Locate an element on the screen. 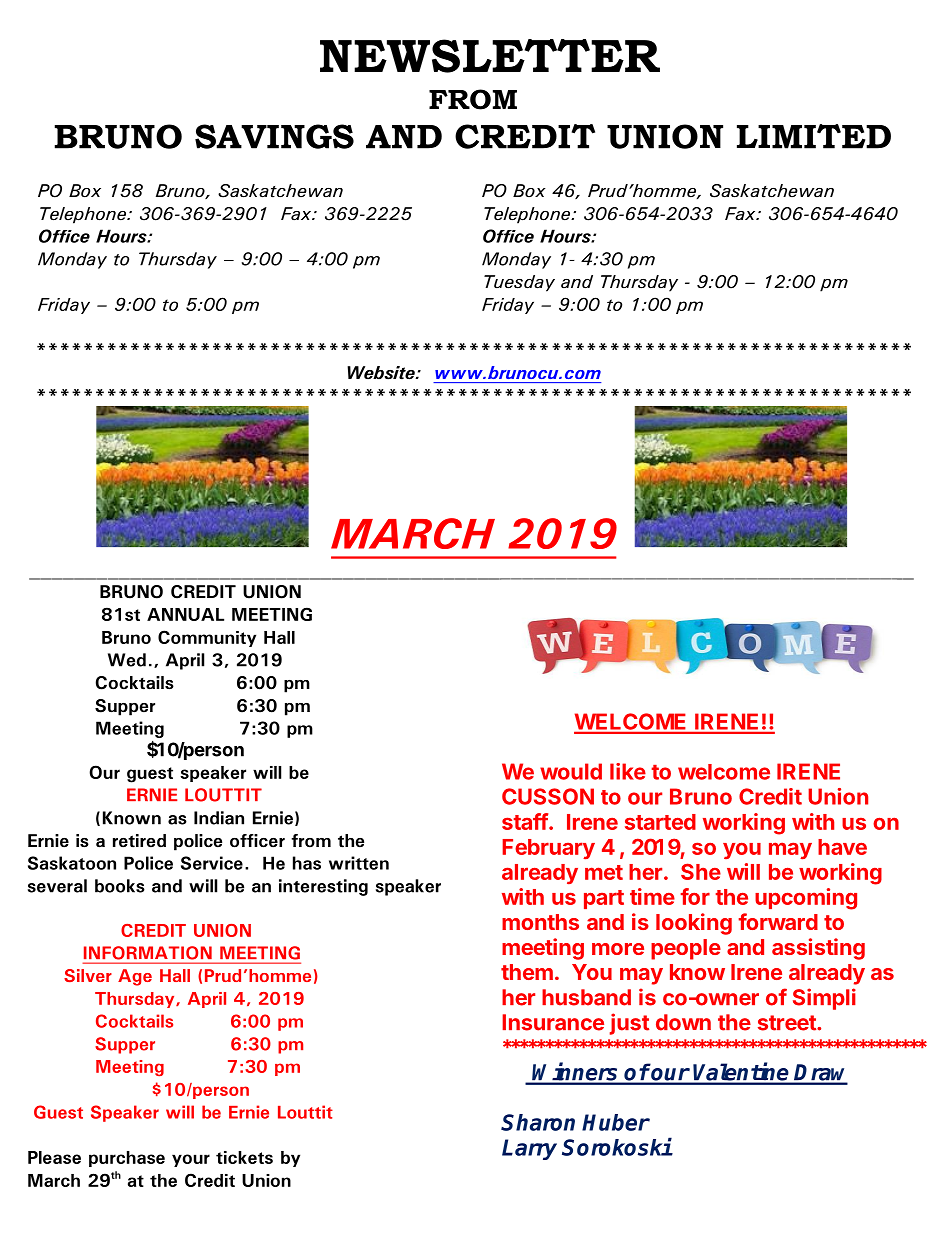 Image resolution: width=952 pixels, height=1233 pixels. Larry is located at coordinates (529, 1149).
